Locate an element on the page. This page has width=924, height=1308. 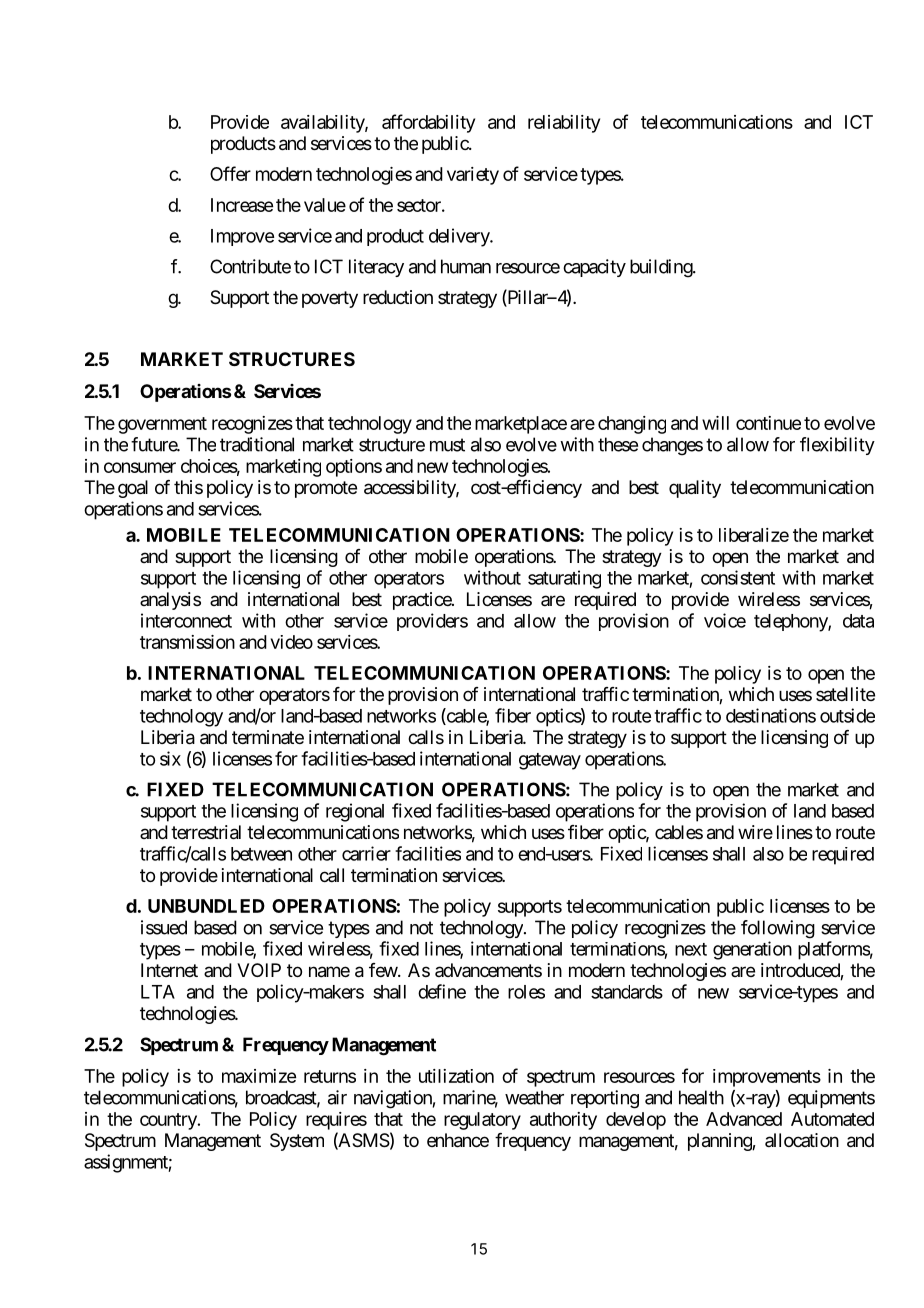
human is located at coordinates (466, 266).
